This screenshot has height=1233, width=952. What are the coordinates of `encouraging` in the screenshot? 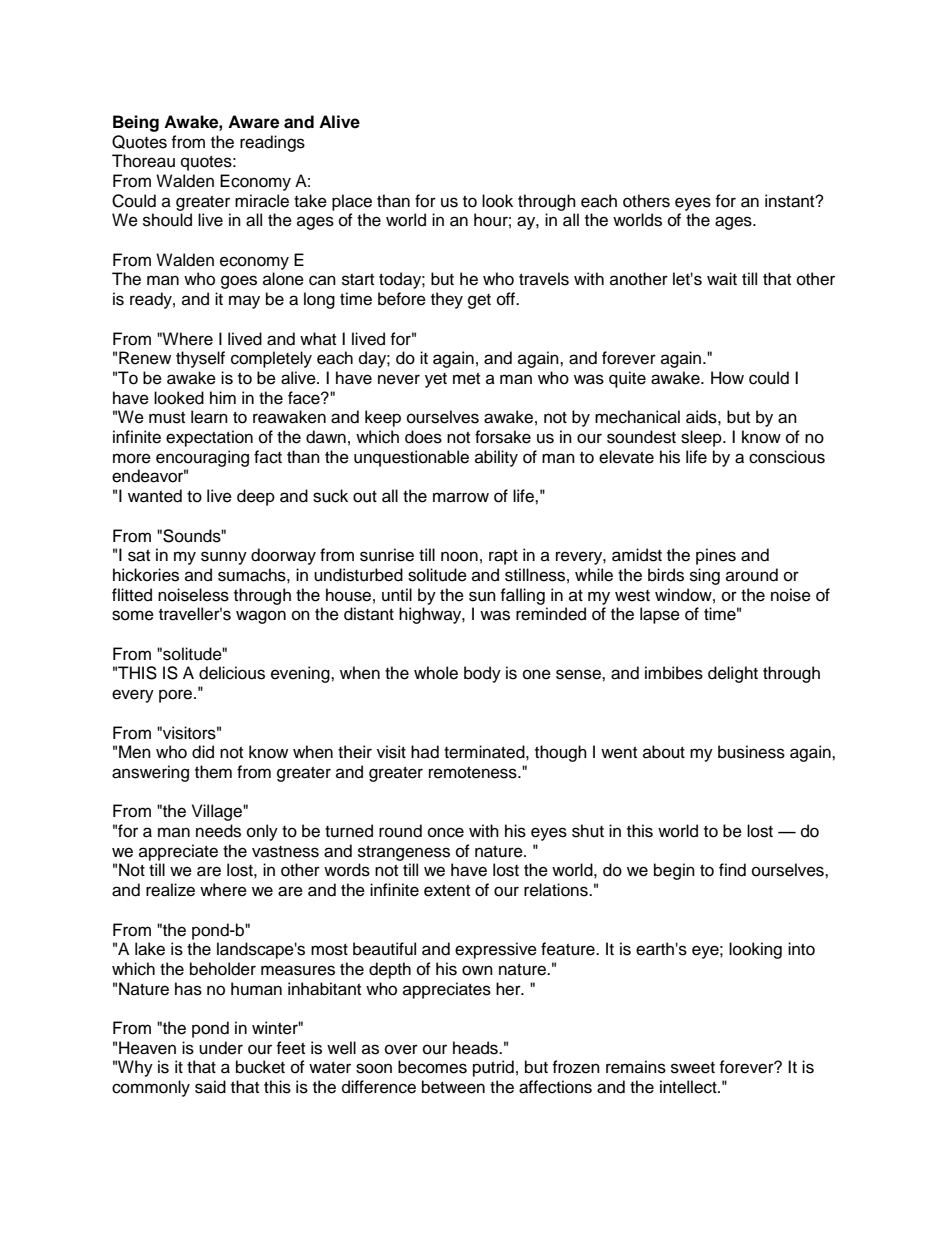 It's located at (202, 458).
